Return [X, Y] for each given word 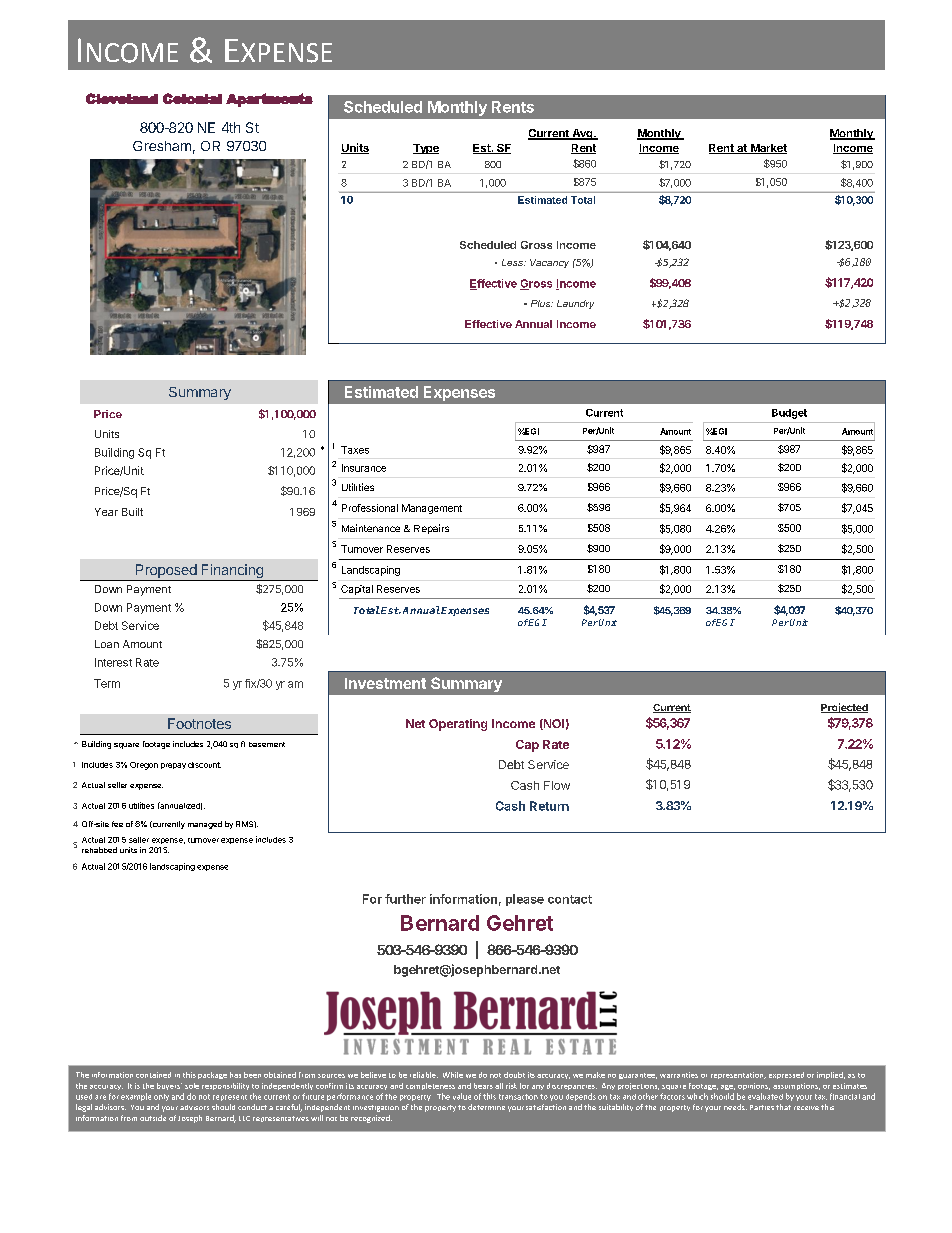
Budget [789, 414]
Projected [844, 708]
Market [767, 149]
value [462, 1096]
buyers [169, 1086]
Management [432, 509]
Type [426, 149]
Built [132, 512]
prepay [173, 766]
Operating [458, 725]
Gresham [162, 146]
